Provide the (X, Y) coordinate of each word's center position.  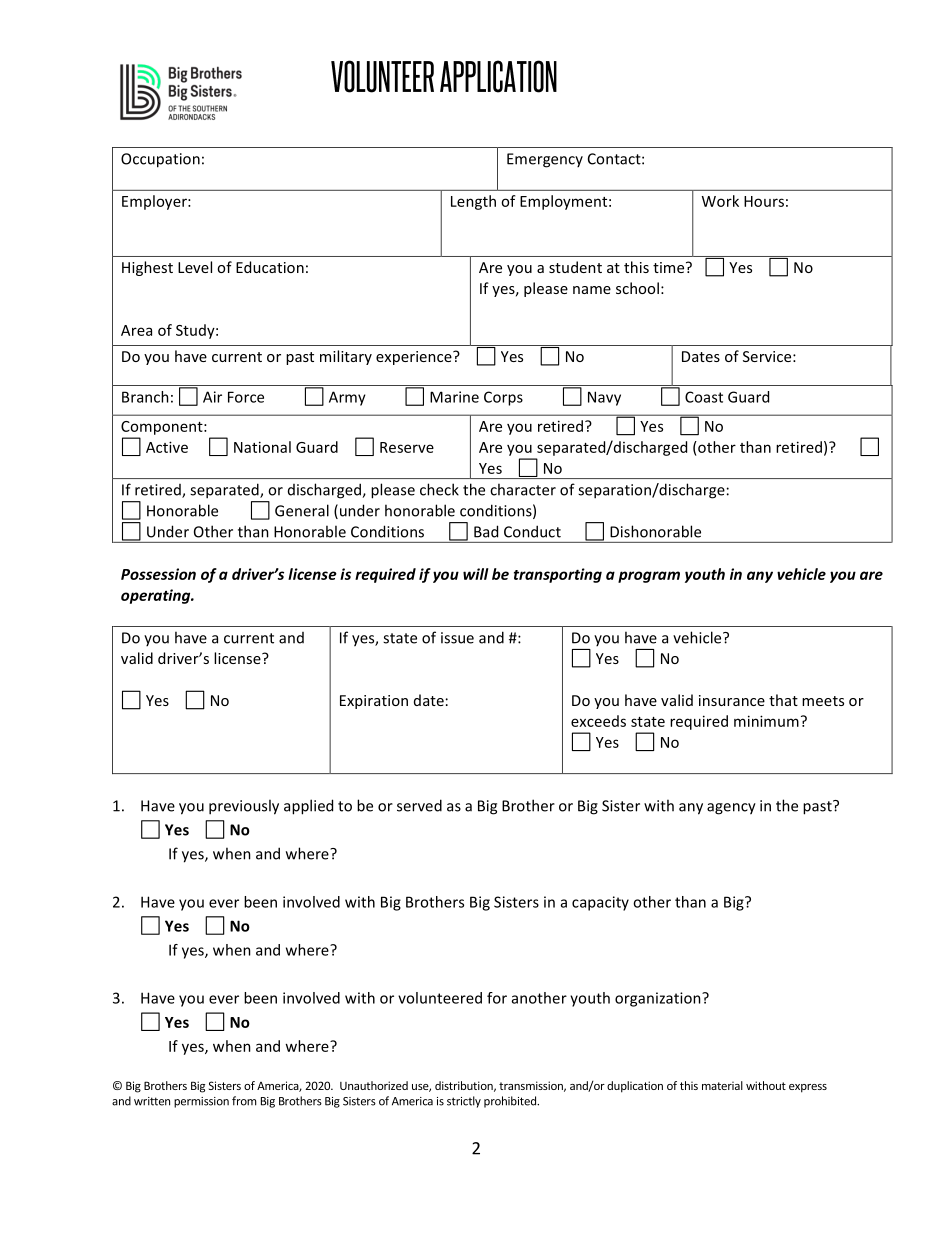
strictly (464, 1102)
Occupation (160, 160)
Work (720, 201)
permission (201, 1102)
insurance (732, 700)
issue (457, 638)
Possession (158, 574)
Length (473, 202)
